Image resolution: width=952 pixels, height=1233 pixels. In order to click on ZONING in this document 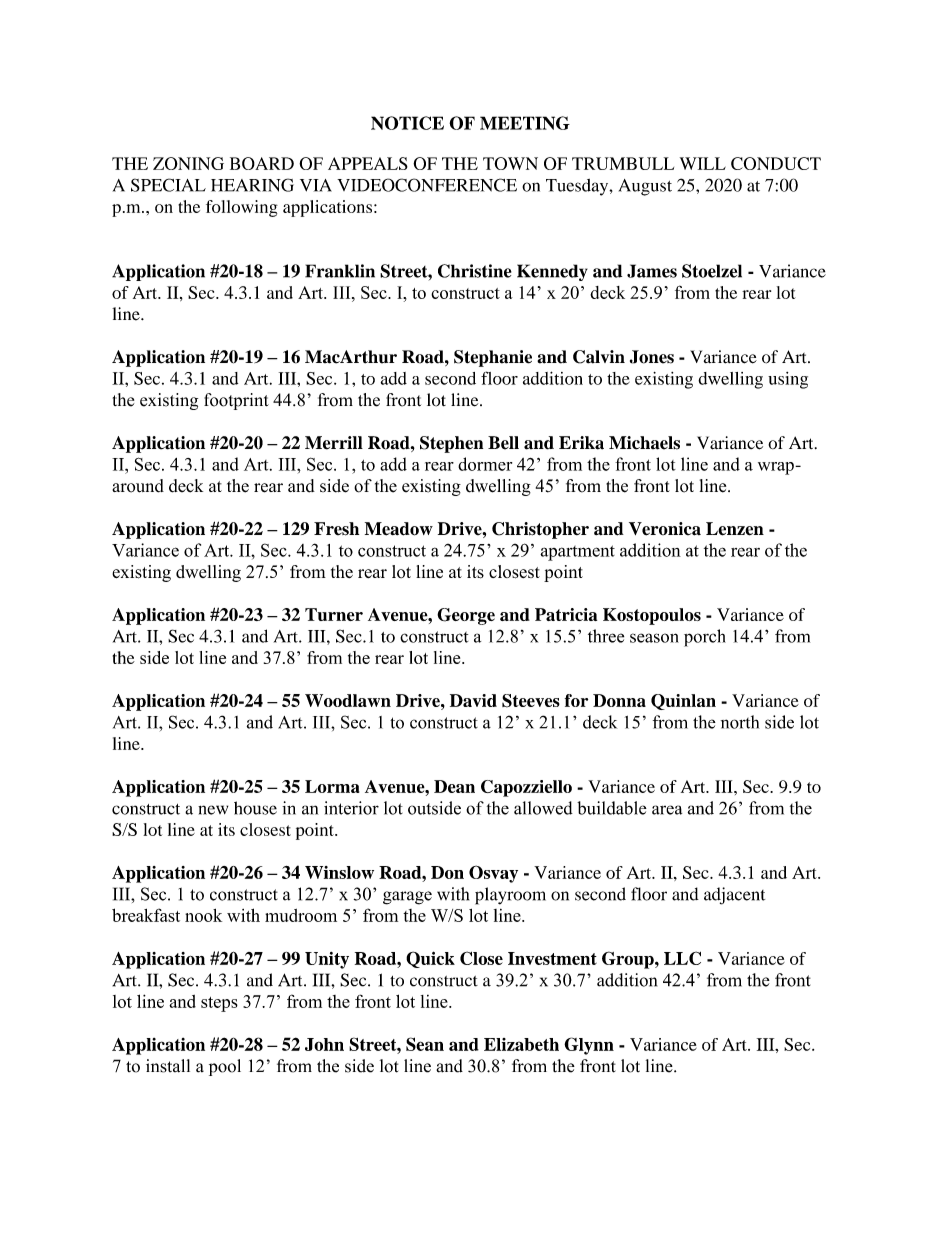, I will do `click(188, 163)`.
